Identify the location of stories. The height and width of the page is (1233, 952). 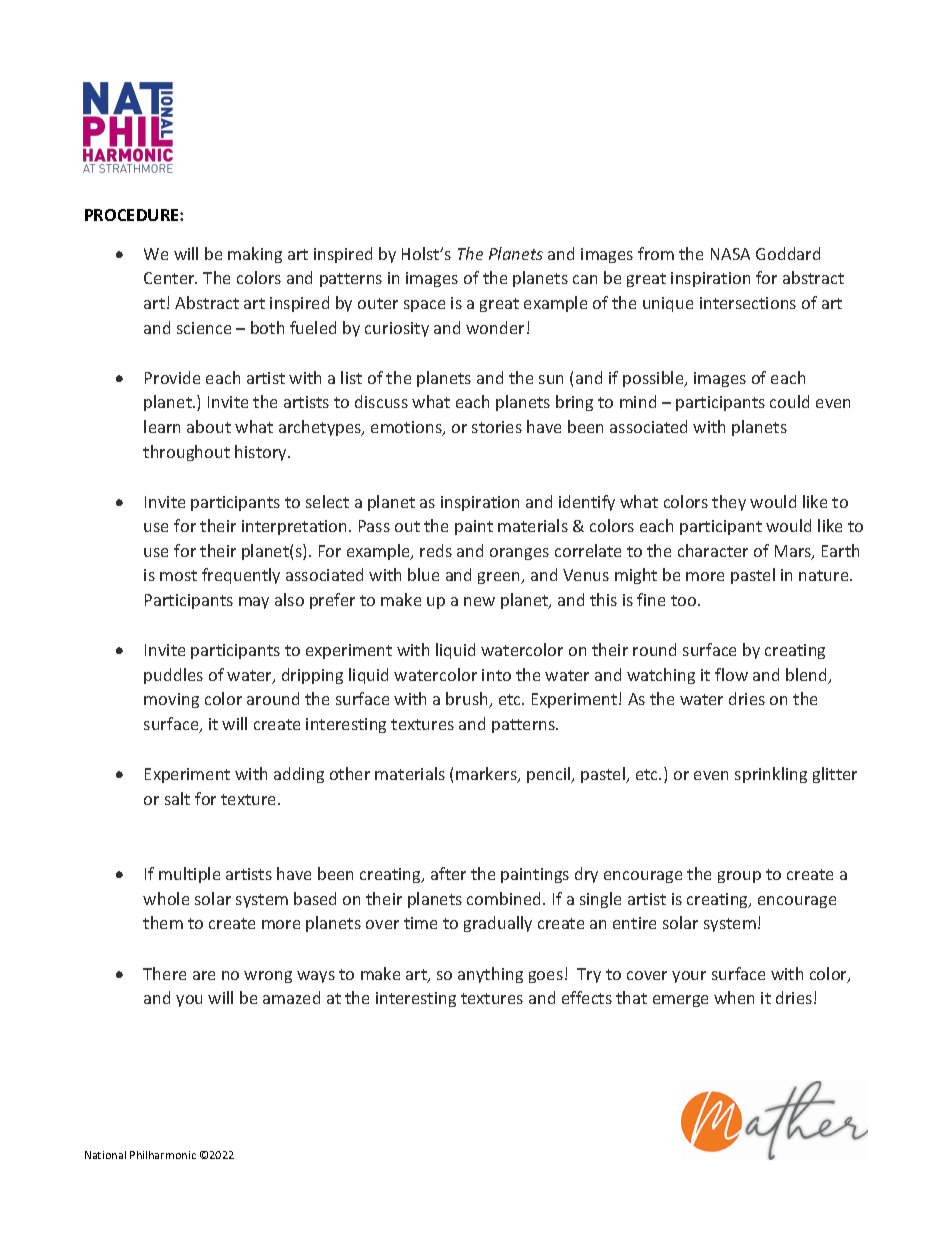
(497, 427).
